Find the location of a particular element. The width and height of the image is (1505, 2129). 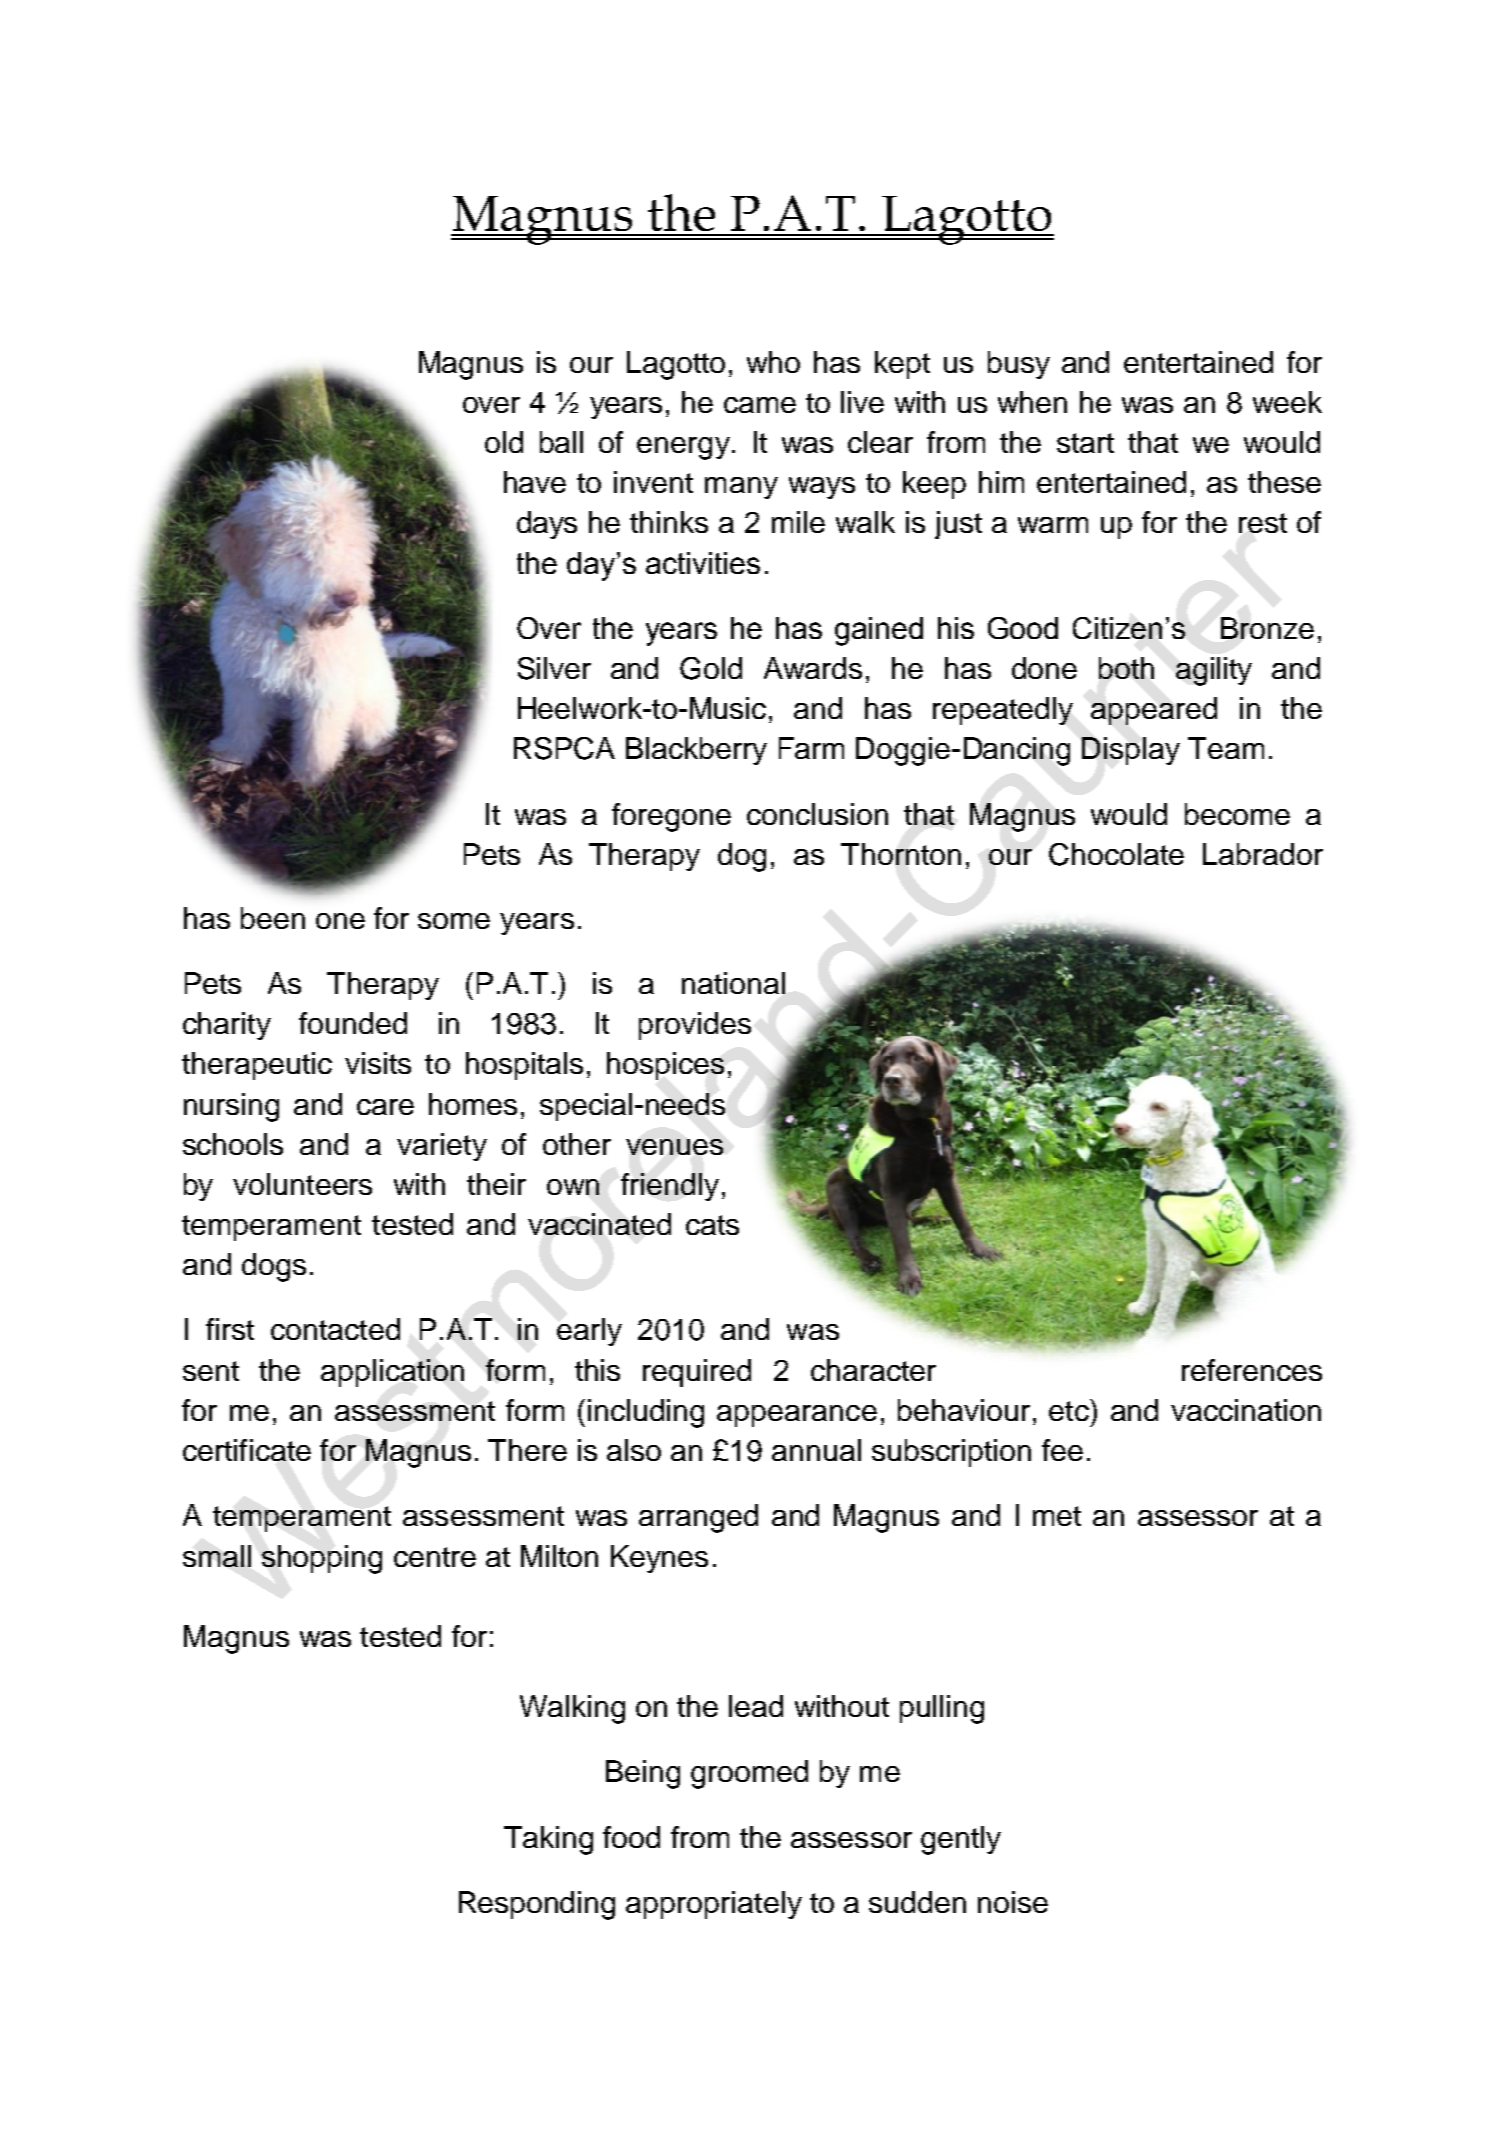

references is located at coordinates (1252, 1370).
